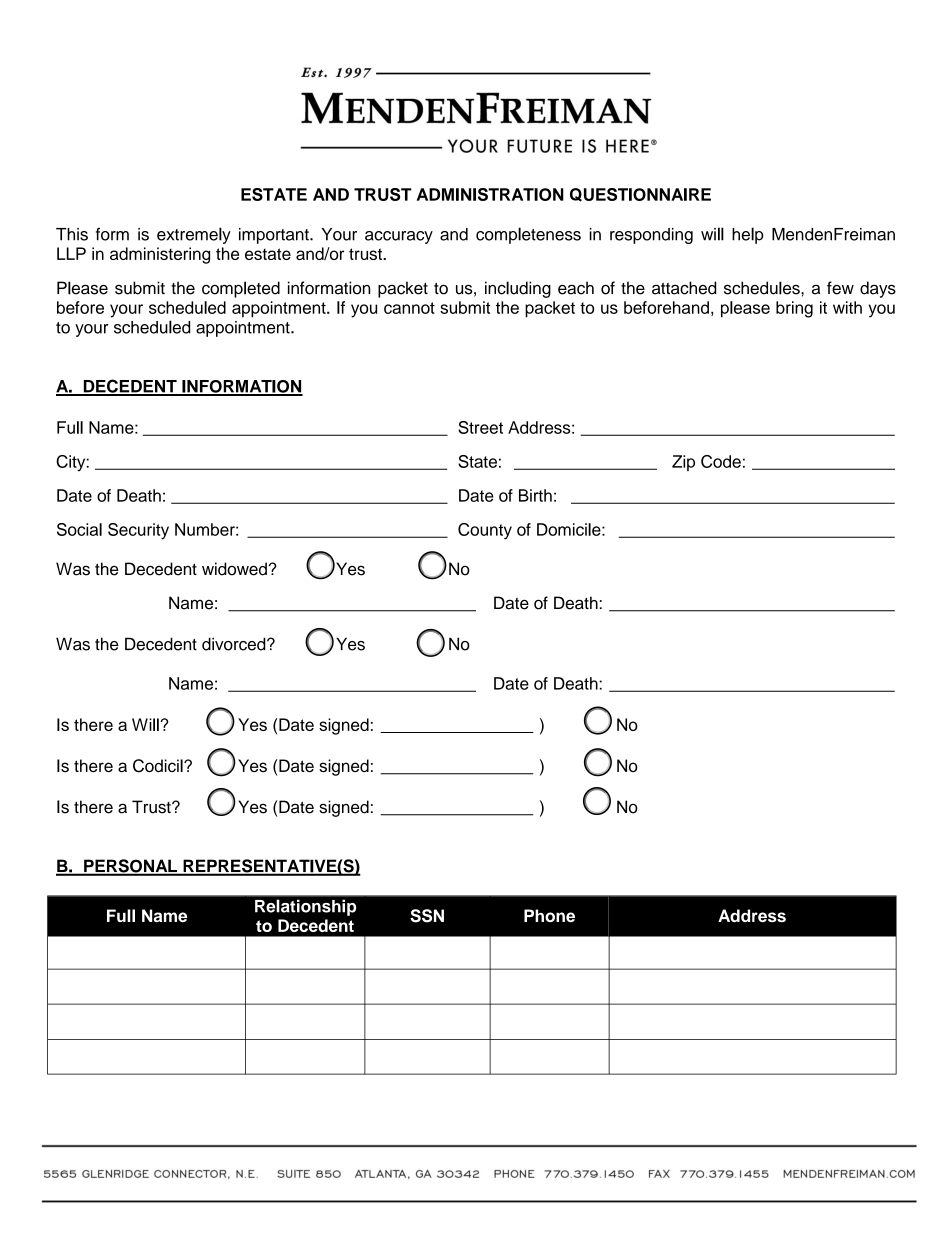 This screenshot has width=952, height=1233. I want to click on help, so click(748, 235).
